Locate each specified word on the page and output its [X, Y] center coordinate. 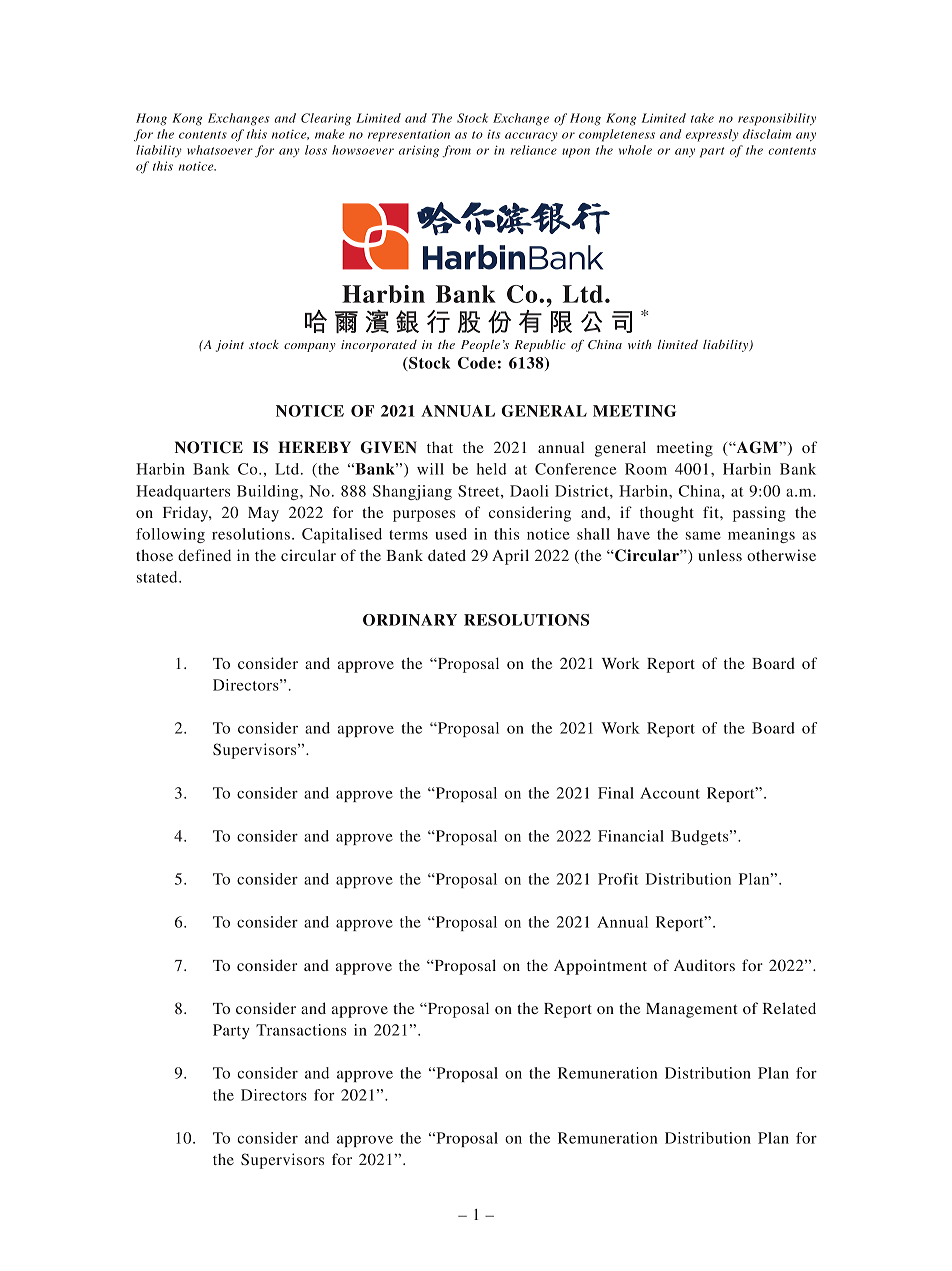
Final [616, 793]
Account [670, 793]
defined [204, 555]
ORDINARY [410, 620]
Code [477, 363]
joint [230, 346]
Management [692, 1010]
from [456, 151]
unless [720, 555]
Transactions [301, 1030]
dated [447, 555]
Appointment [600, 967]
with [639, 344]
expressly [712, 135]
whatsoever [220, 150]
